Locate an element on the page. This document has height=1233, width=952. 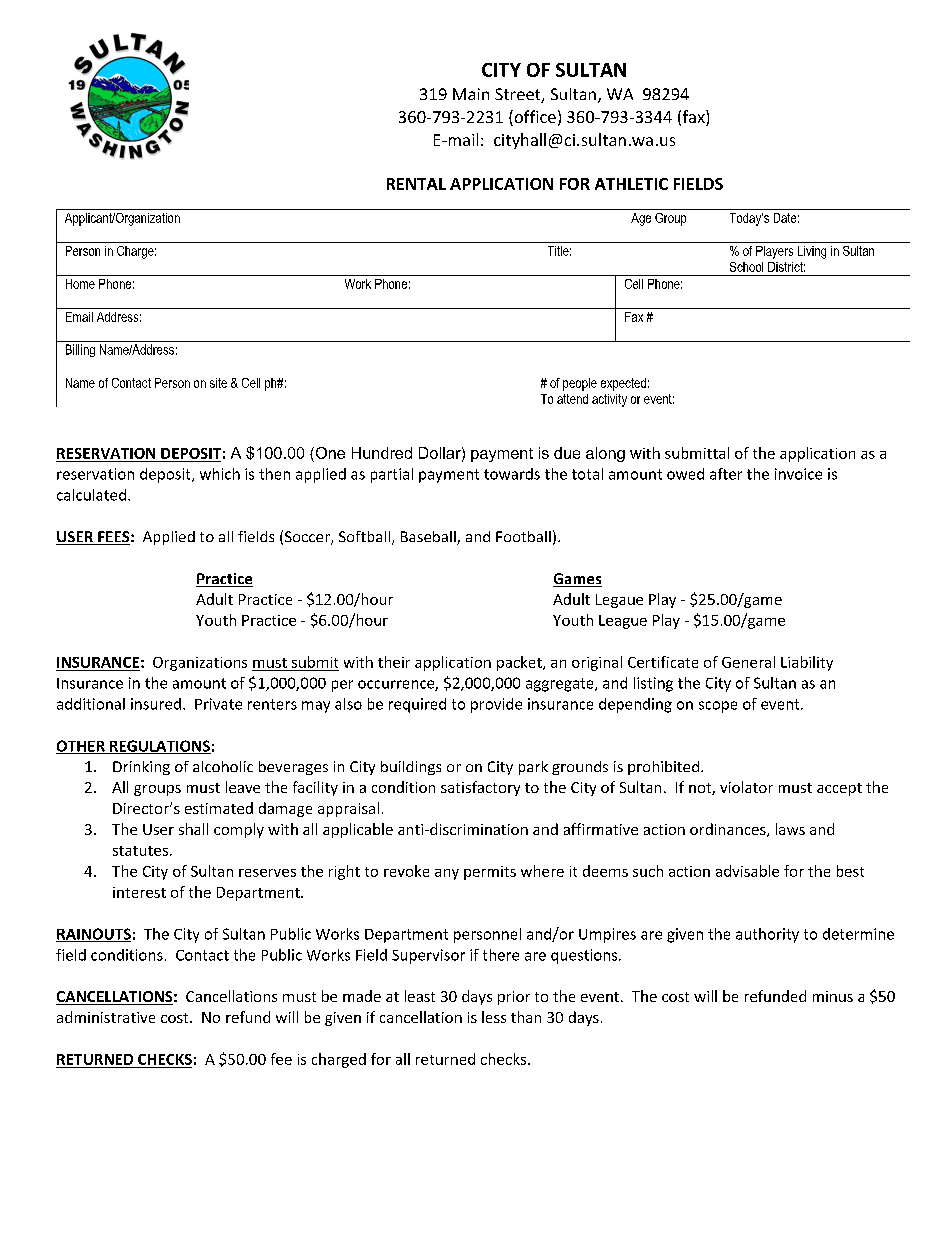
prior is located at coordinates (514, 998).
